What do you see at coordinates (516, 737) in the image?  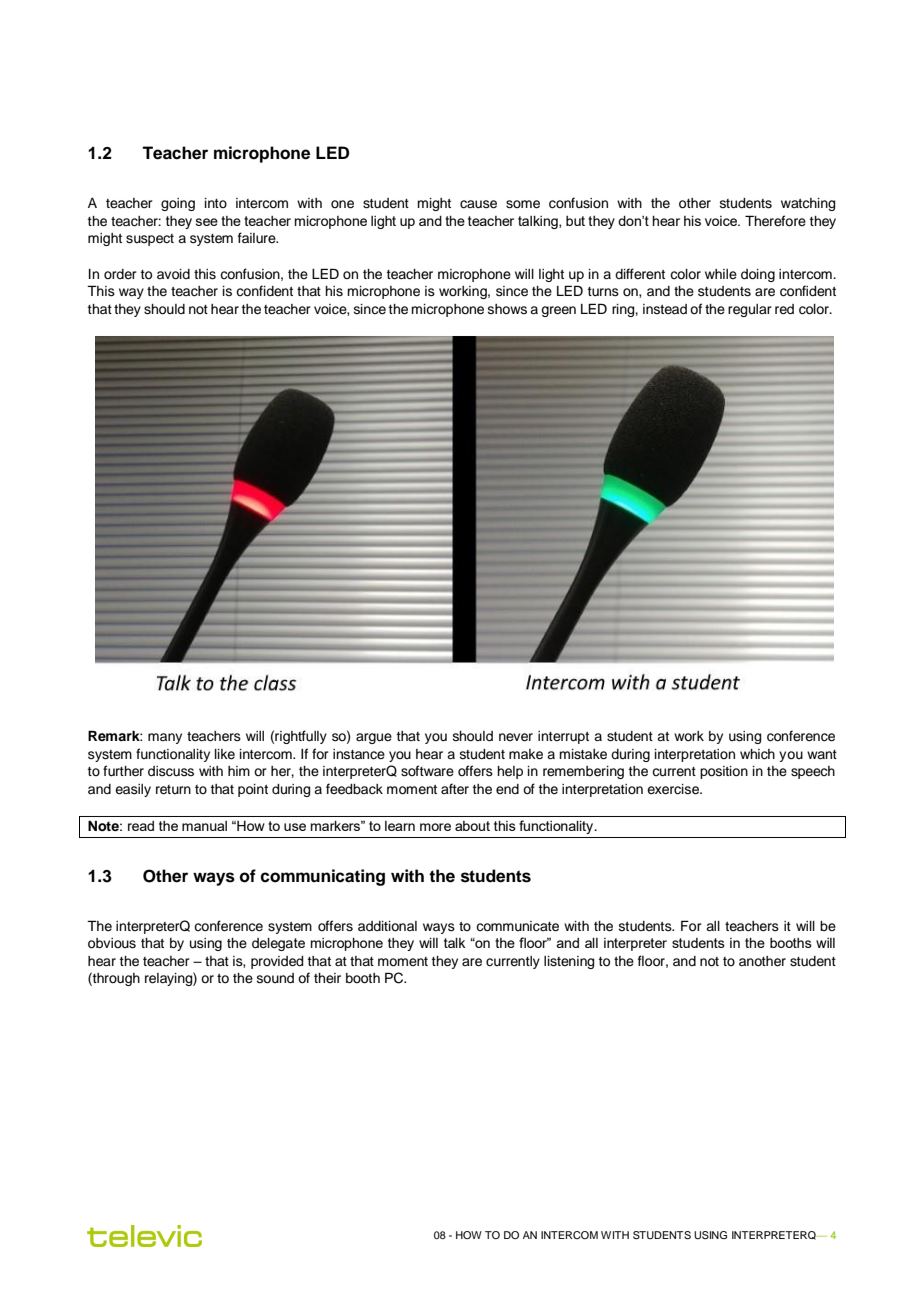 I see `never` at bounding box center [516, 737].
